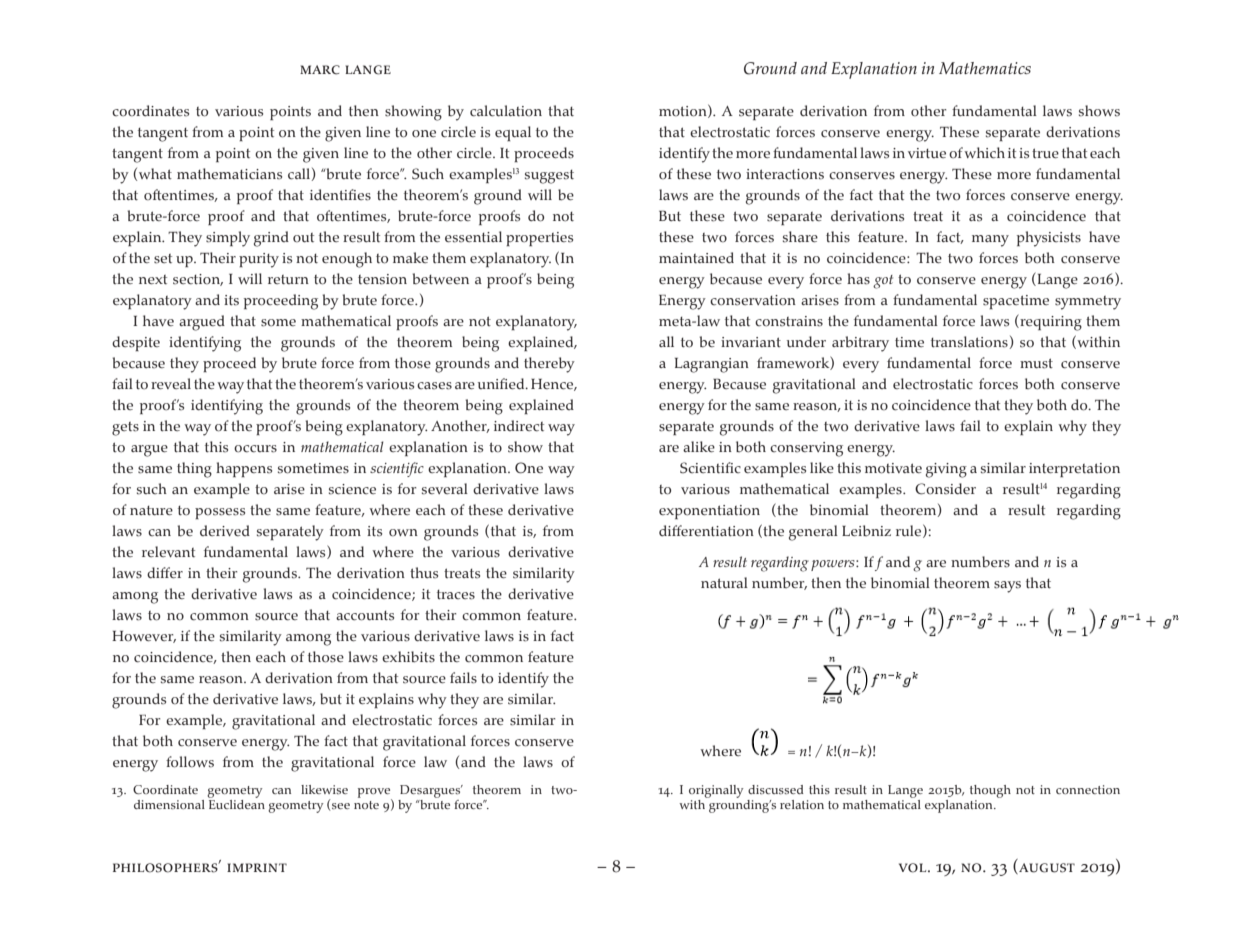 This screenshot has width=1233, height=952. I want to click on However, so click(144, 637).
